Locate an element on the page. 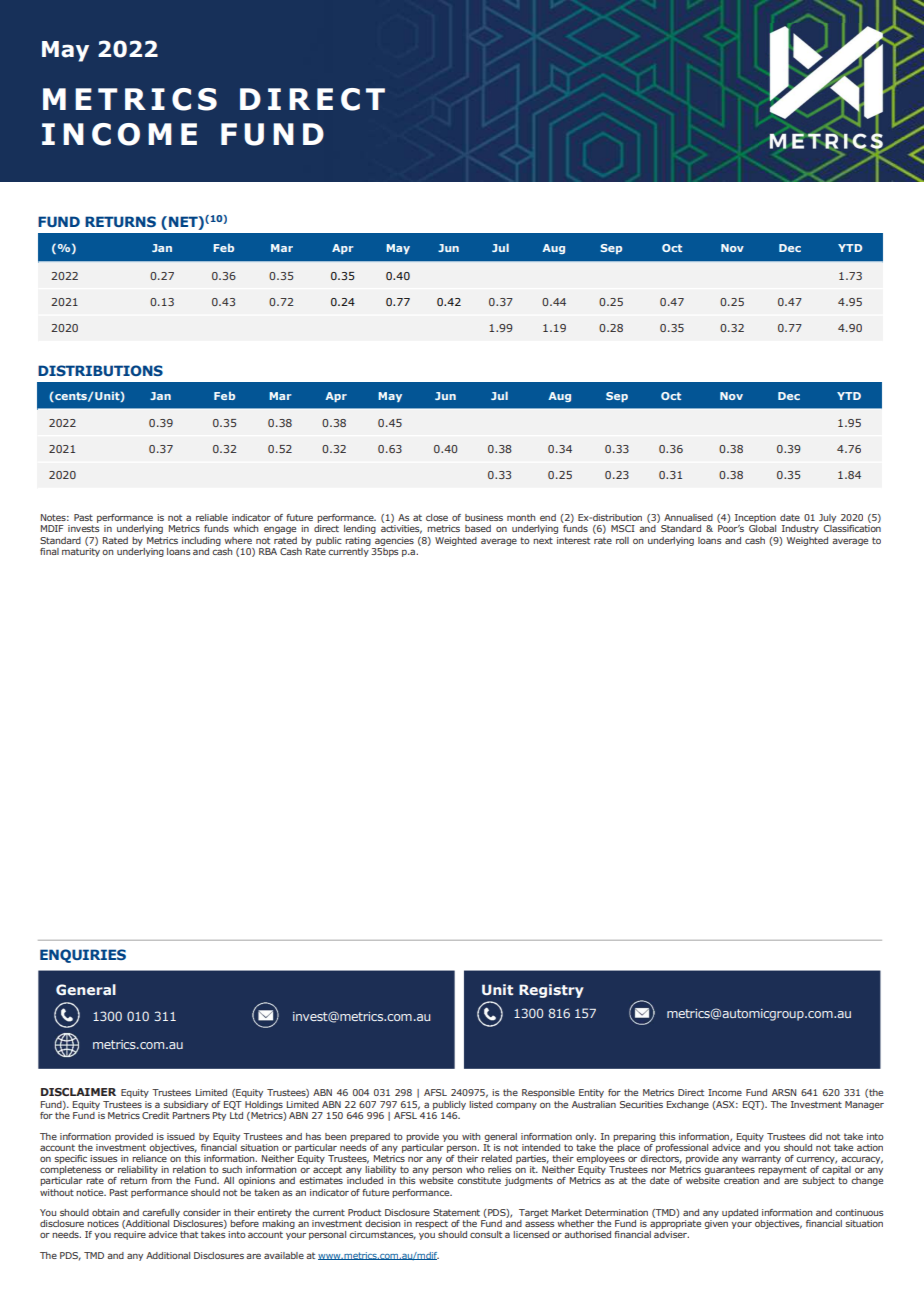 The image size is (924, 1308). ENQUIRIES is located at coordinates (83, 956).
